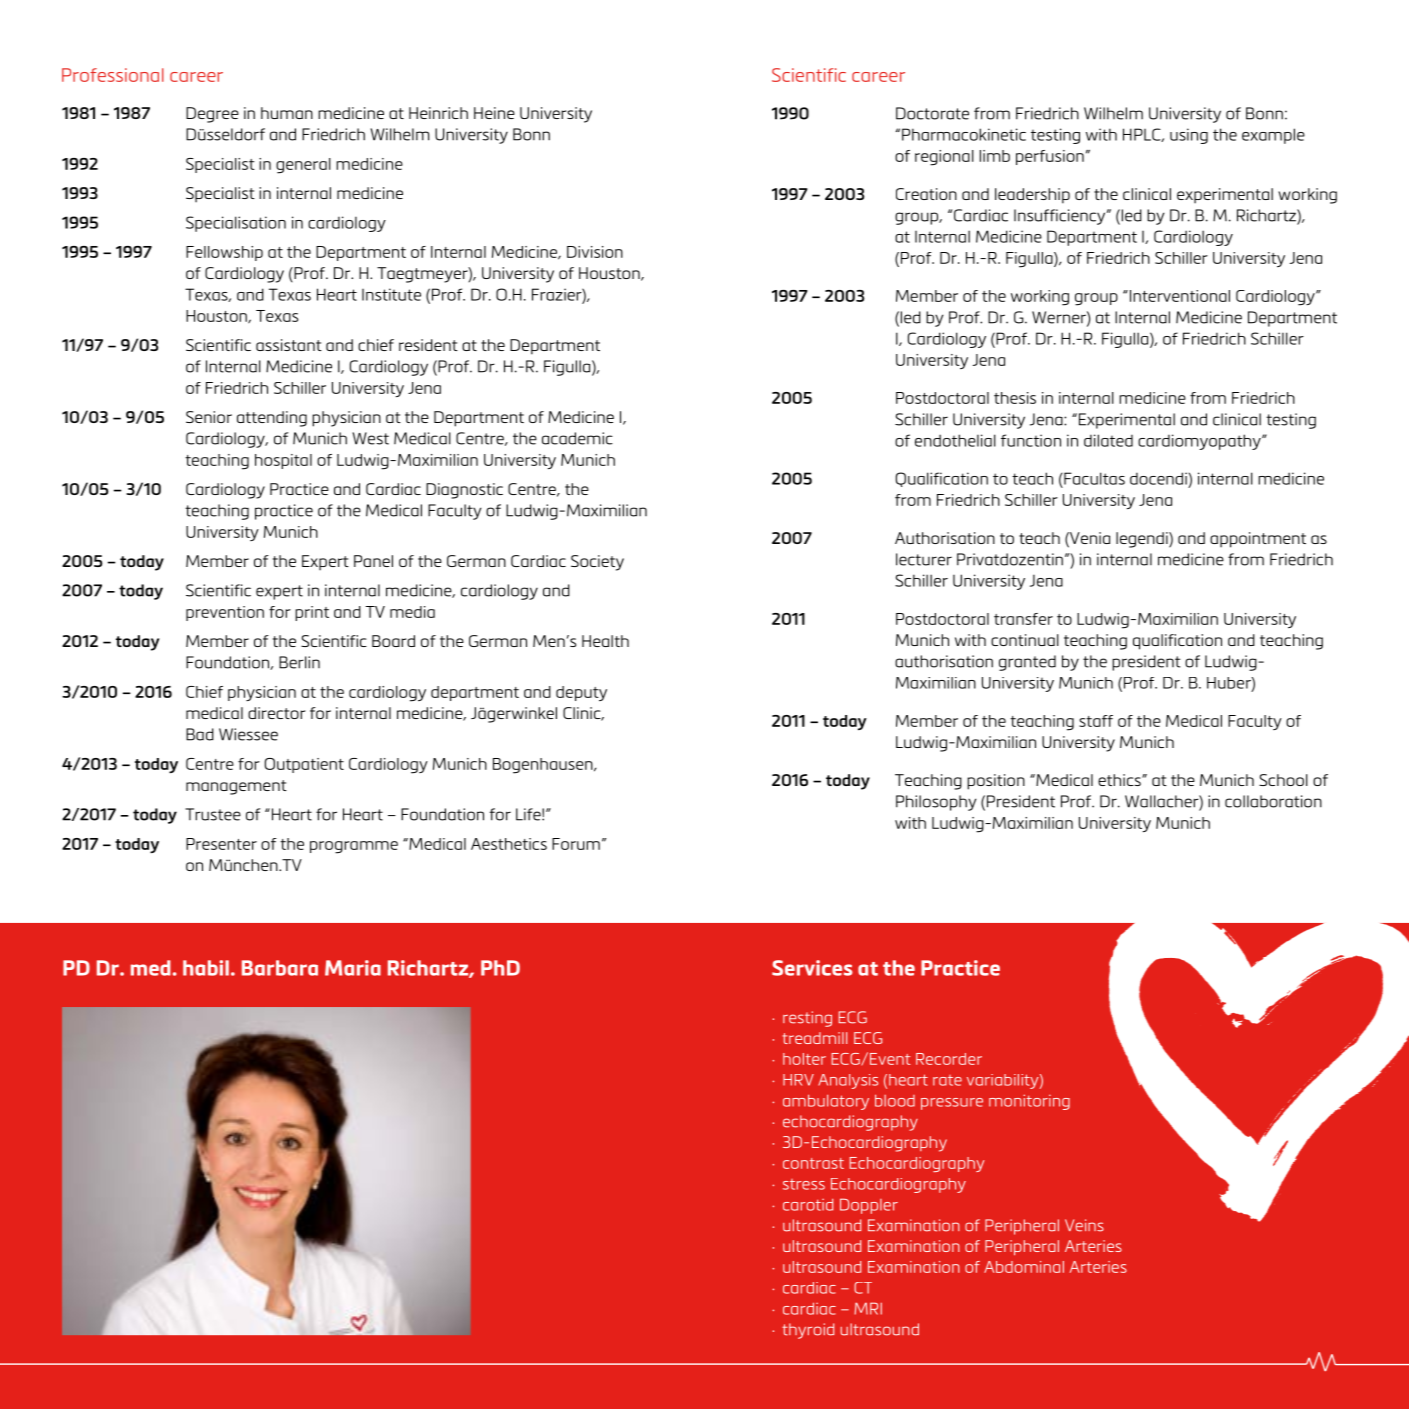  I want to click on general, so click(303, 166).
